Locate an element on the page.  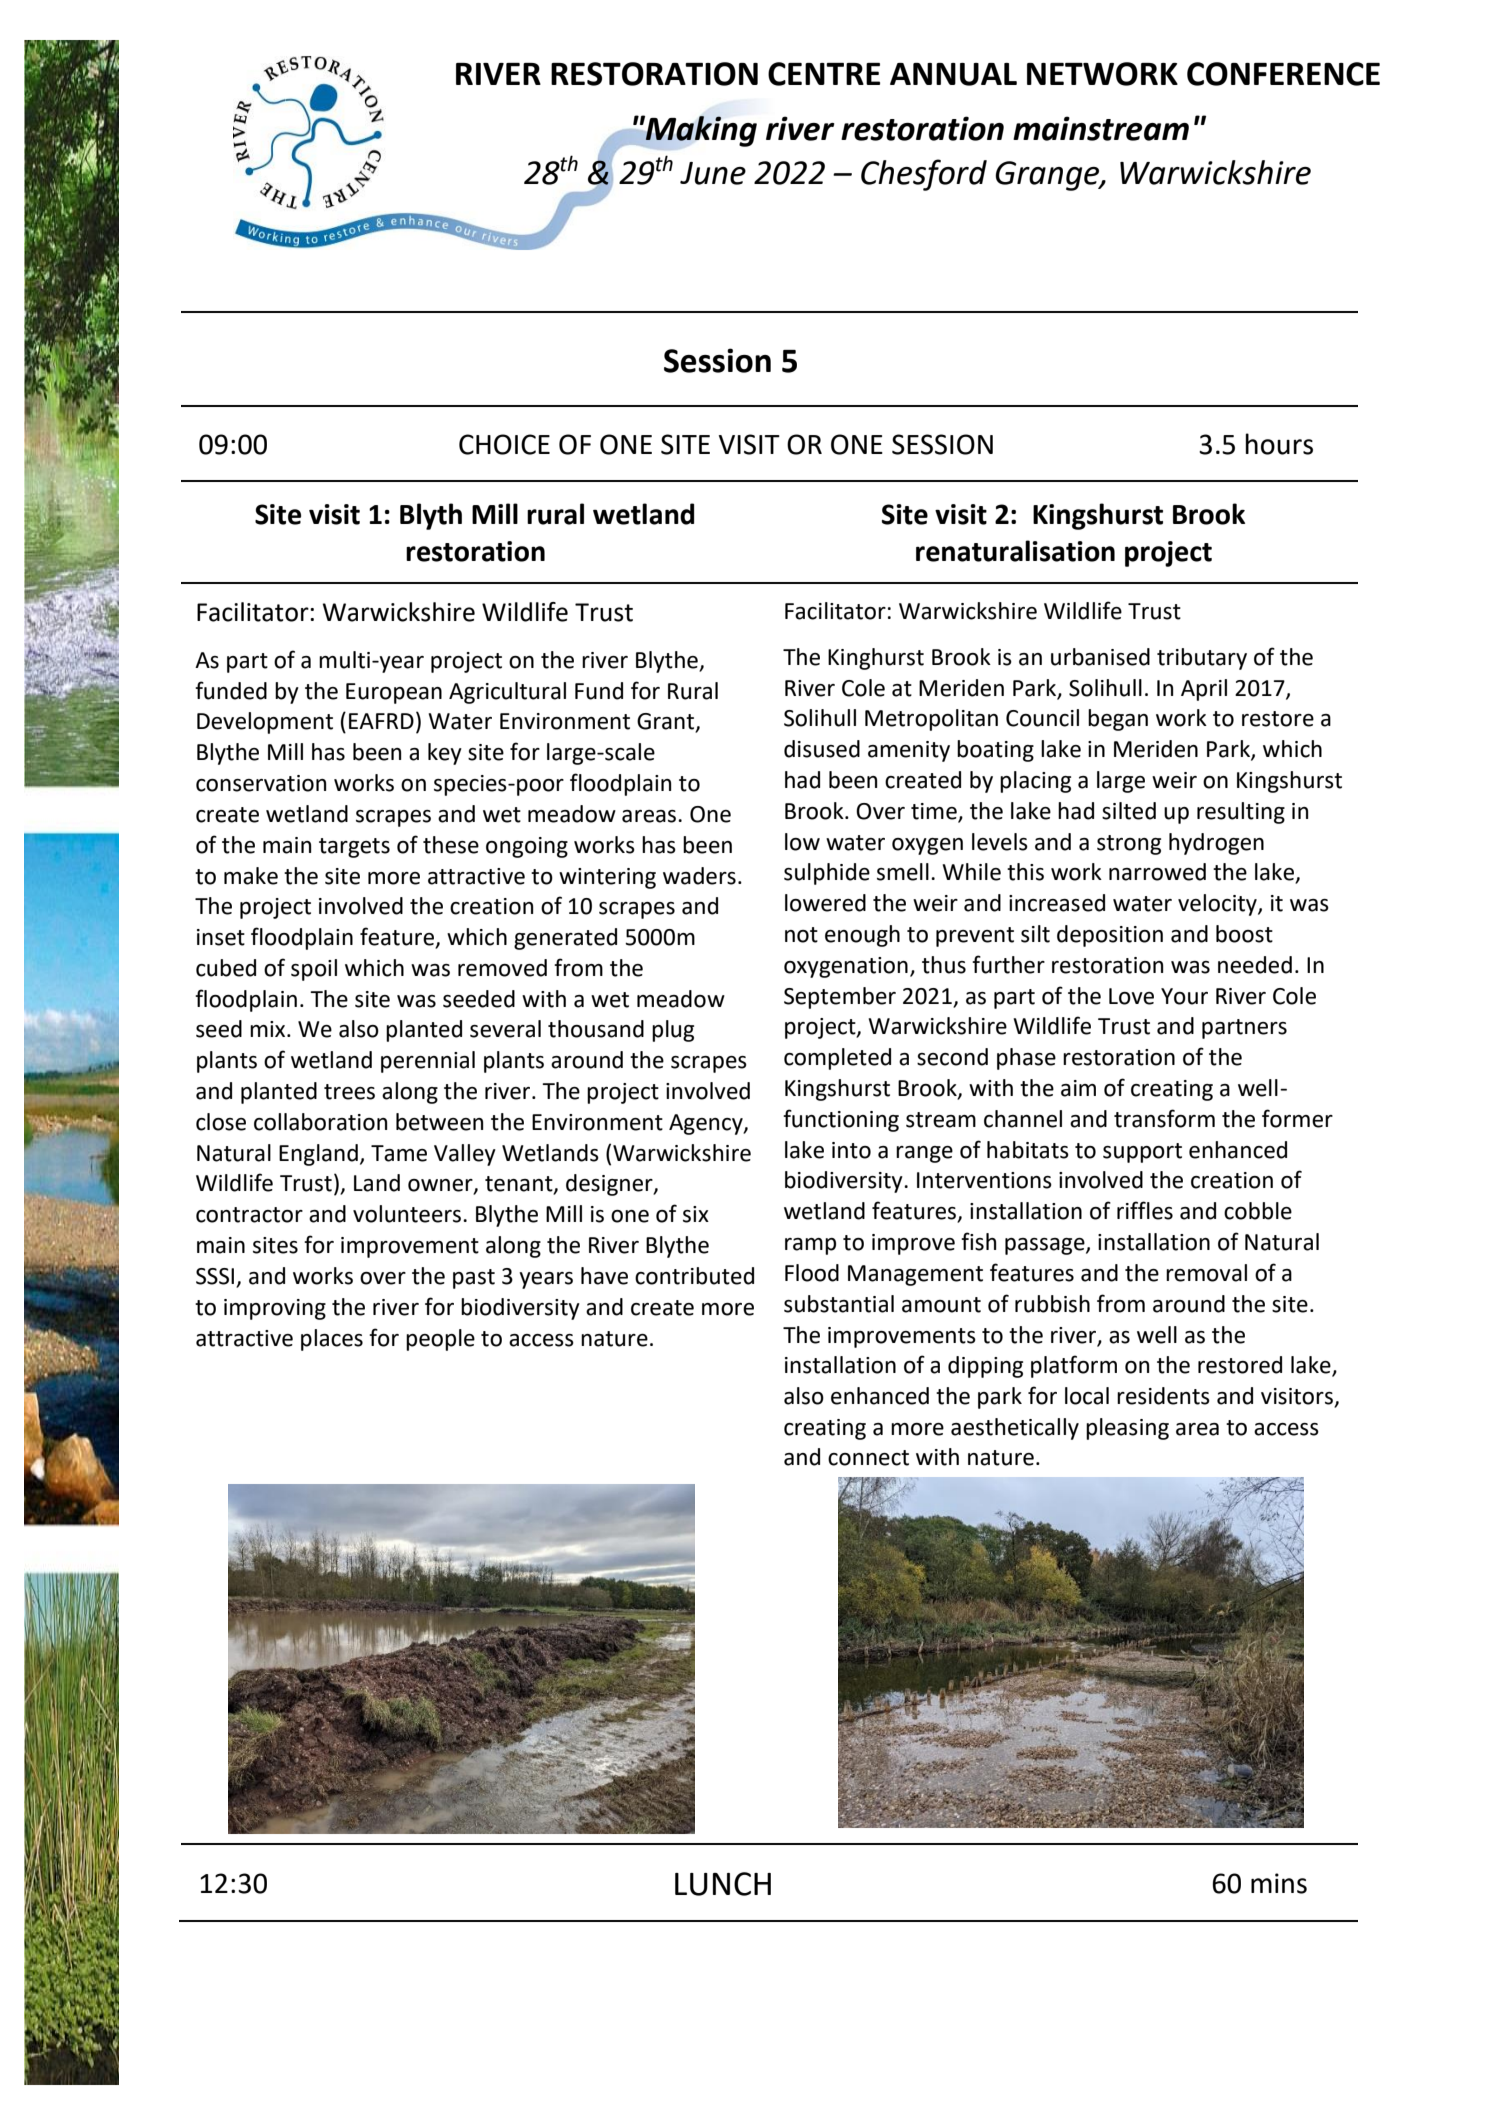
connect is located at coordinates (868, 1458).
